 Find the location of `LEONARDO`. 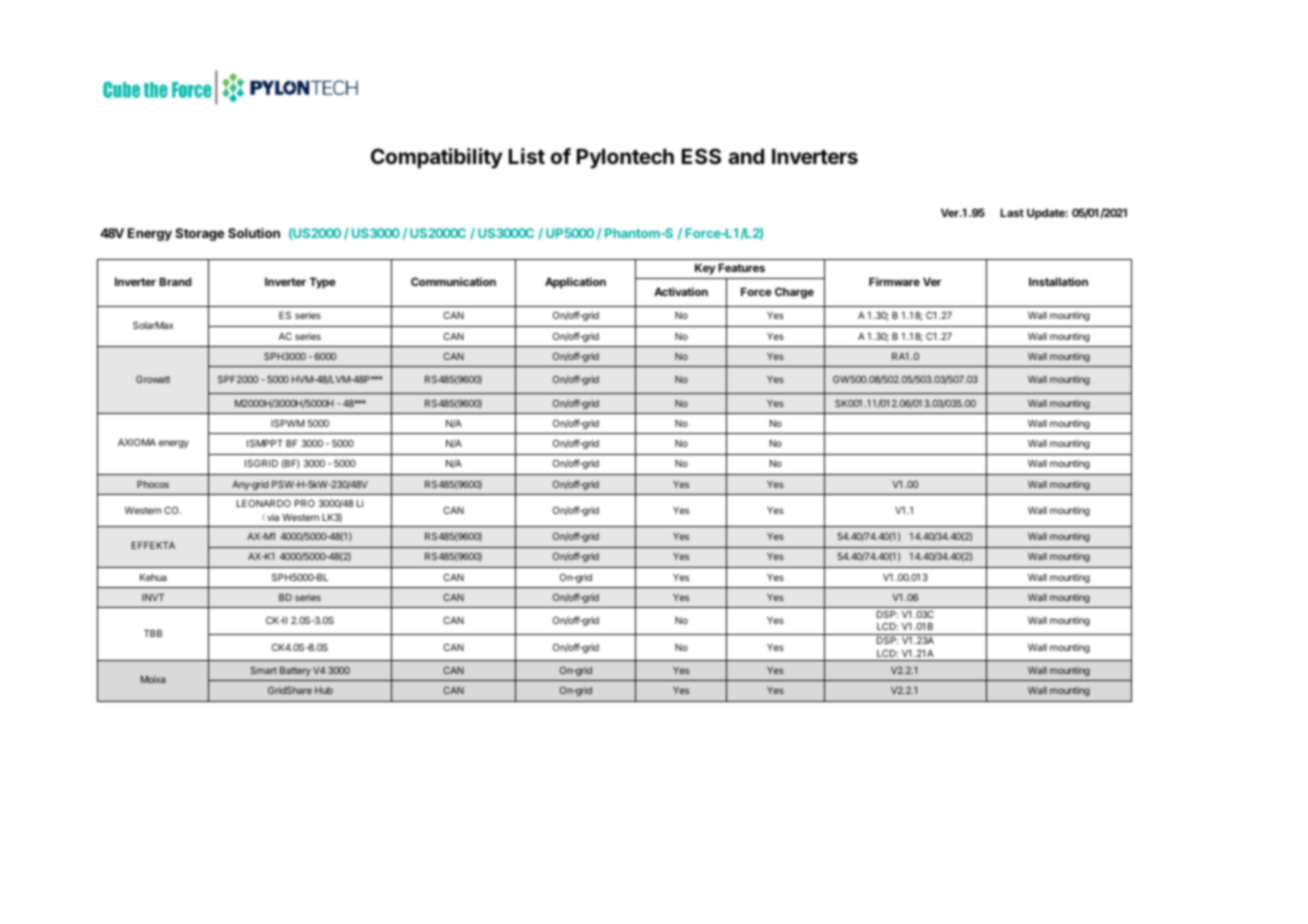

LEONARDO is located at coordinates (264, 503).
